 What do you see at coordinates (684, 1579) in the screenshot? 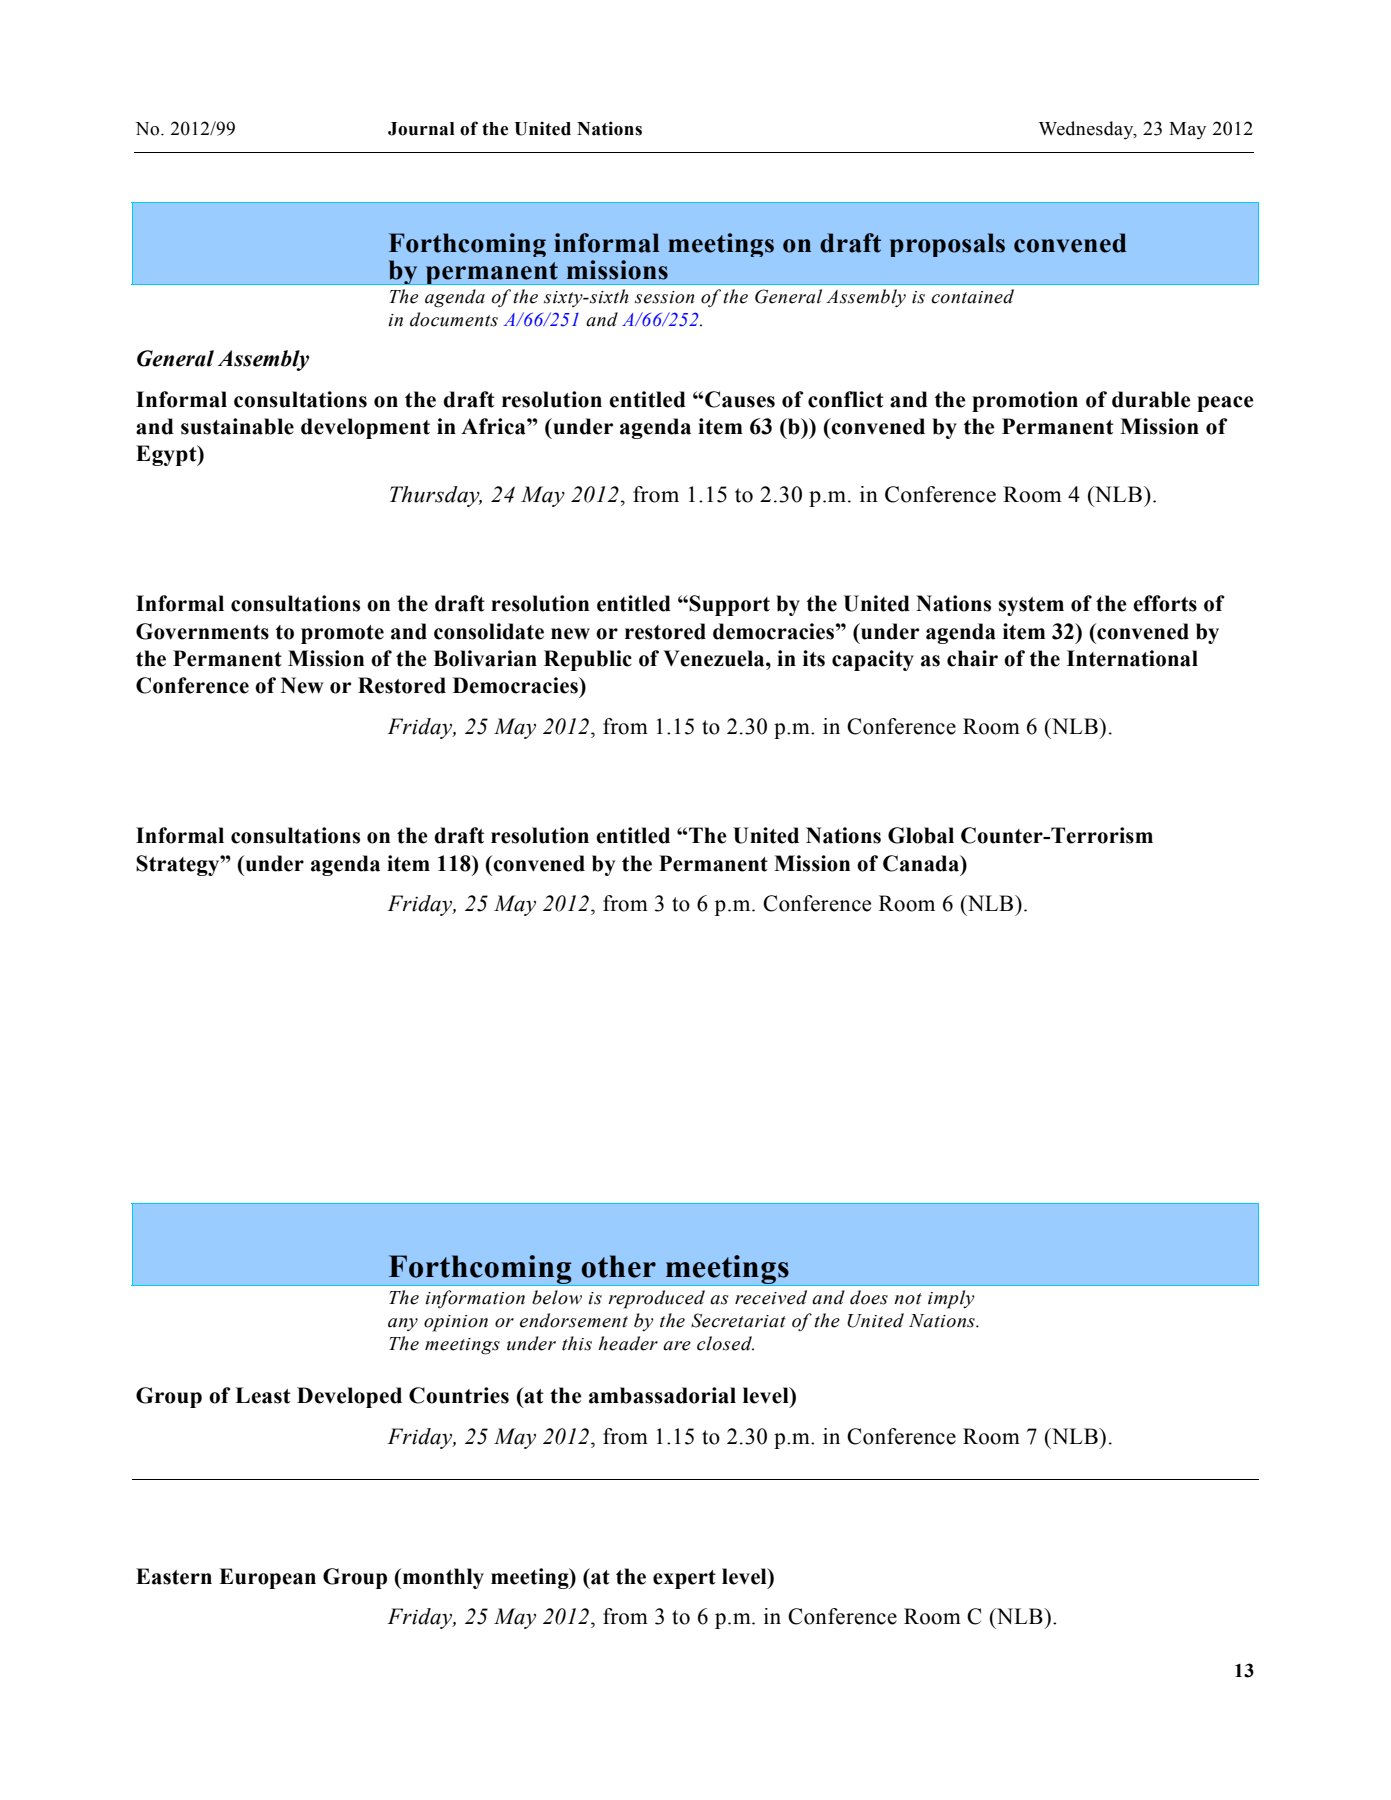
I see `expert` at bounding box center [684, 1579].
